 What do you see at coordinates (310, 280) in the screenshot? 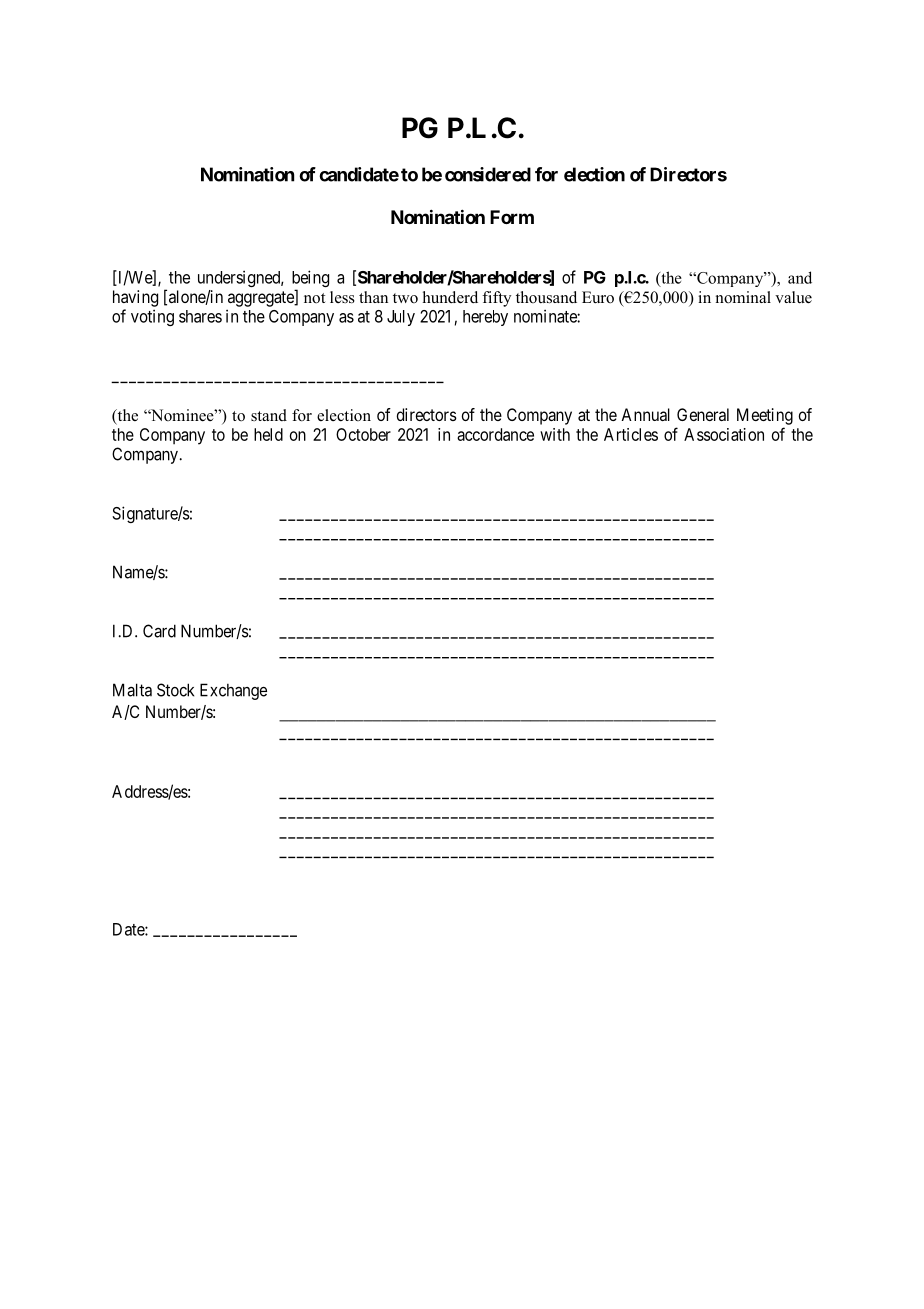
I see `being` at bounding box center [310, 280].
